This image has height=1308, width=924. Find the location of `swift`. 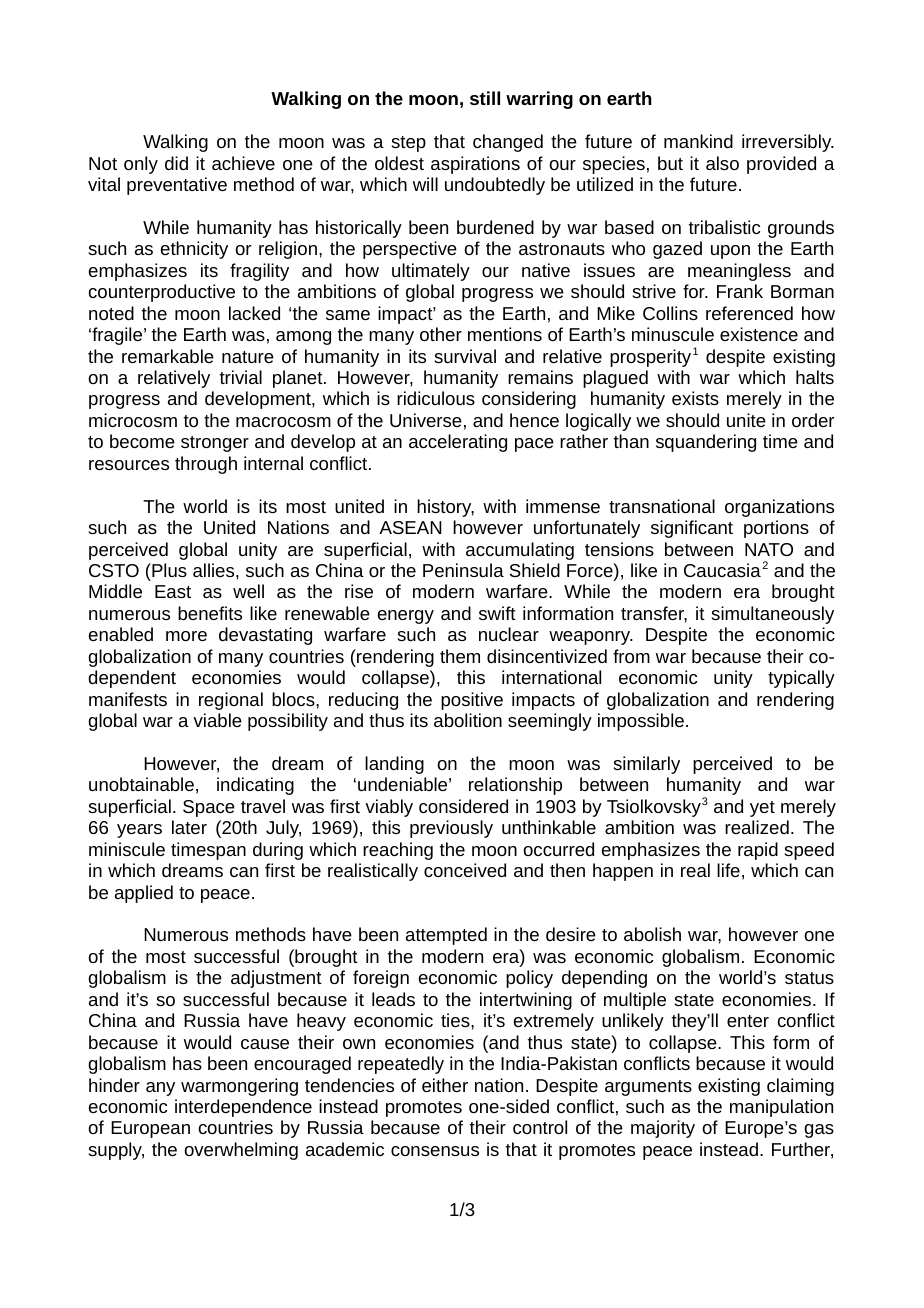

swift is located at coordinates (497, 613).
